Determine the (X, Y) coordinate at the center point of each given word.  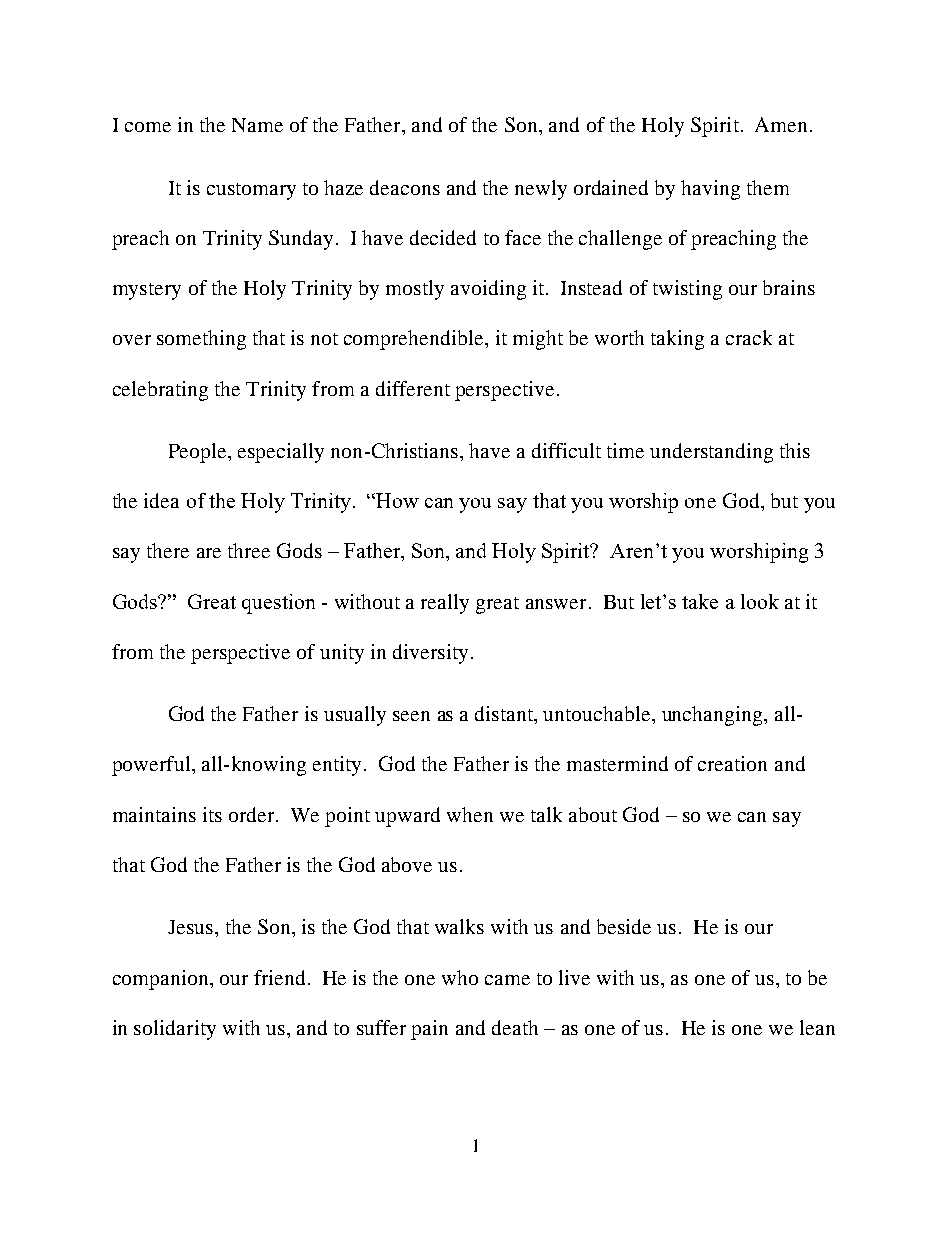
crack (749, 337)
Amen (781, 124)
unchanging (713, 716)
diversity (430, 654)
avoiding (488, 290)
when (470, 814)
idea (161, 500)
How (397, 500)
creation (732, 763)
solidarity (175, 1030)
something (201, 340)
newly (541, 190)
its (212, 814)
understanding (711, 453)
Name (257, 125)
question (278, 604)
